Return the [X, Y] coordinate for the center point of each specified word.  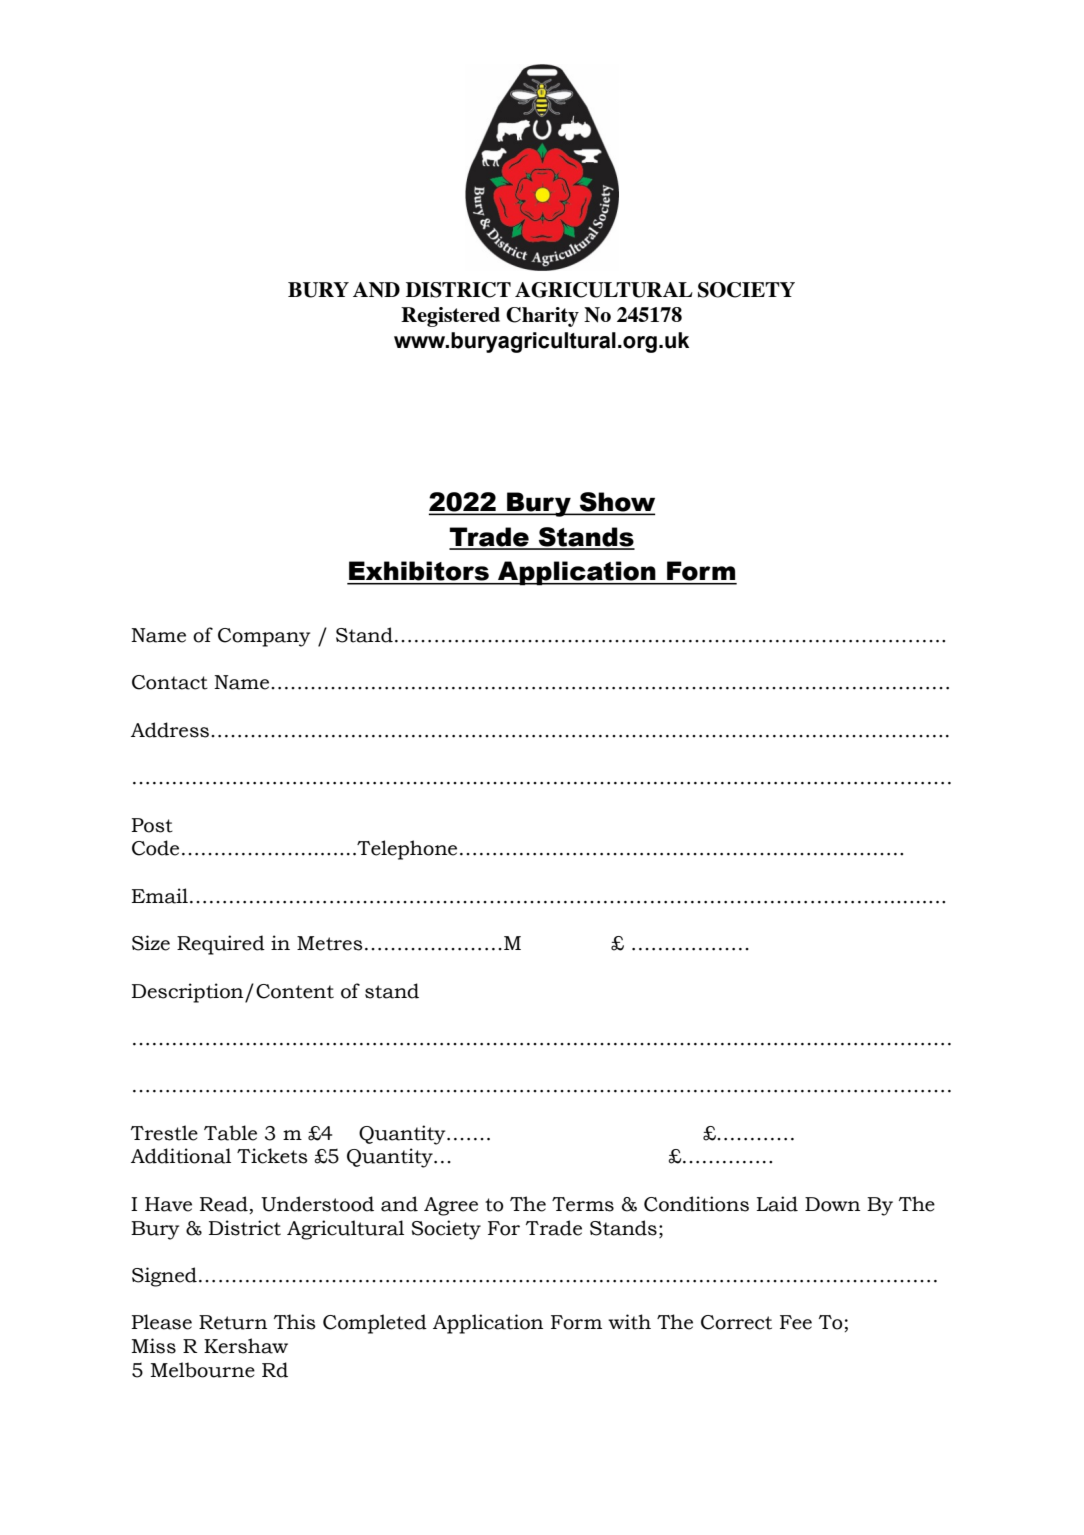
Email [160, 896]
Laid [777, 1204]
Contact [170, 682]
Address [170, 730]
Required [221, 945]
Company [264, 637]
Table [230, 1133]
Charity [542, 317]
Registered [450, 317]
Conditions [696, 1204]
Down [832, 1204]
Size [151, 943]
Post [152, 825]
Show [616, 503]
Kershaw [246, 1346]
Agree [451, 1206]
